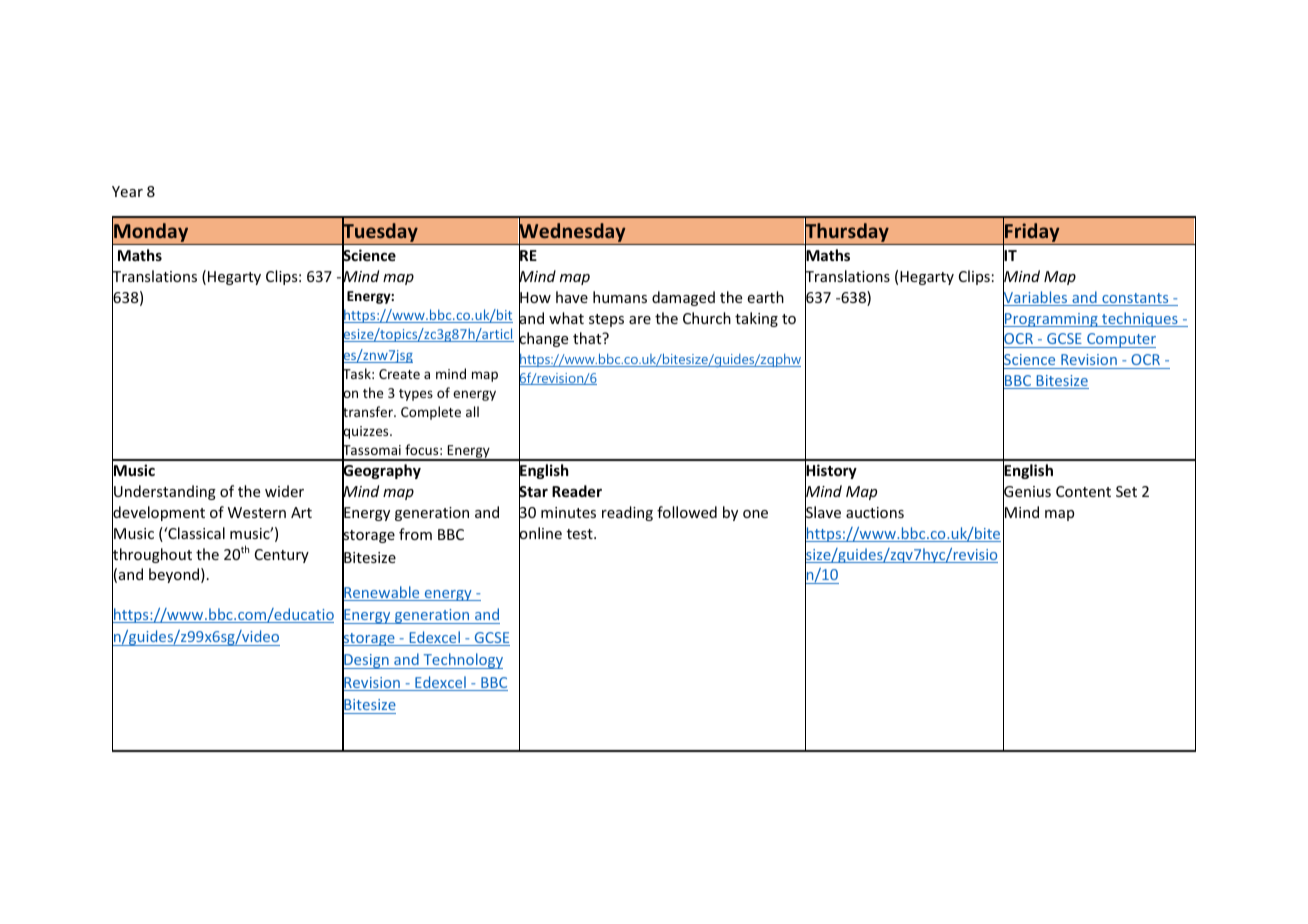  What do you see at coordinates (581, 534) in the image?
I see `test` at bounding box center [581, 534].
